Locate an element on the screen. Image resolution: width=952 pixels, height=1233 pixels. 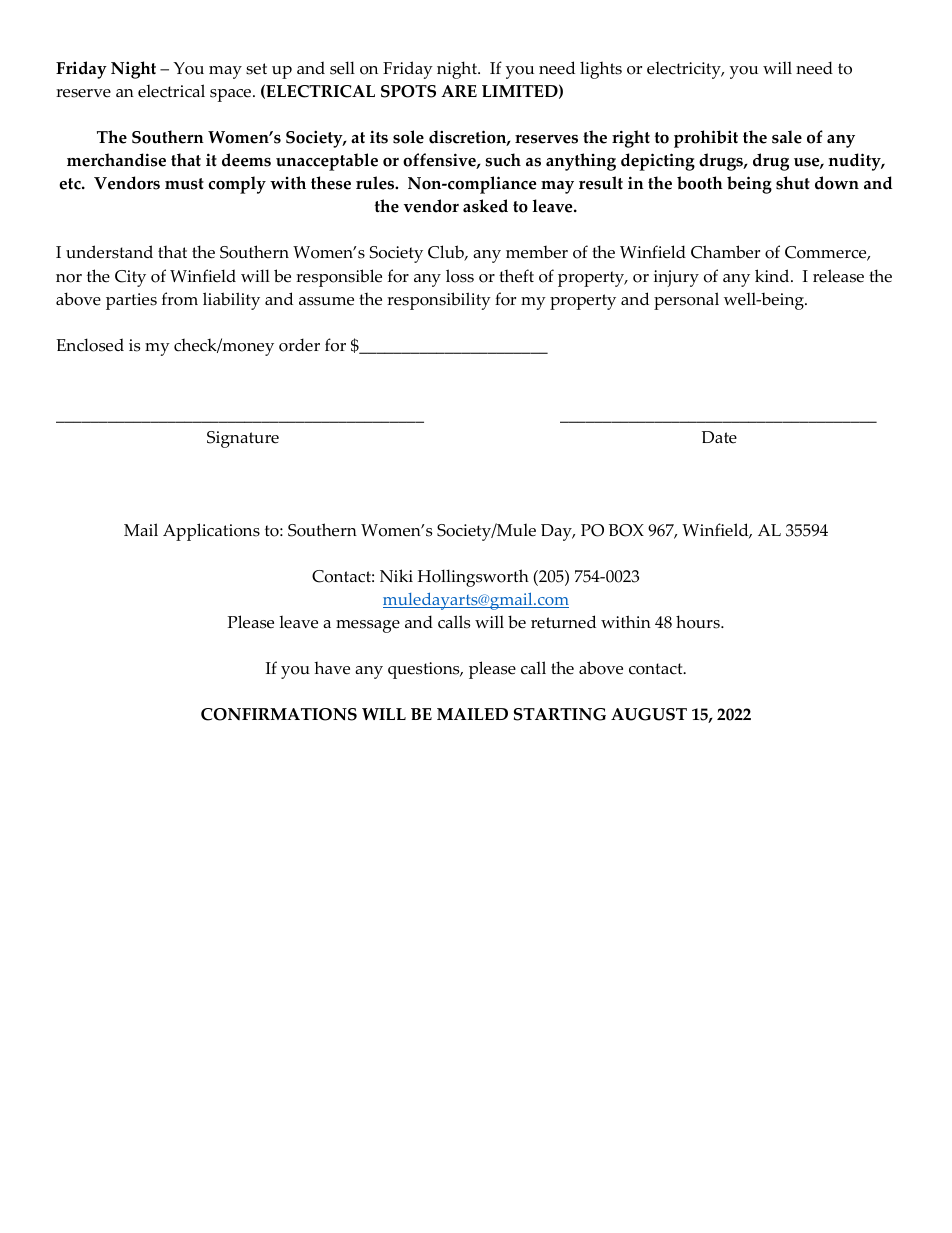
CONFIRMATIONS is located at coordinates (279, 714).
